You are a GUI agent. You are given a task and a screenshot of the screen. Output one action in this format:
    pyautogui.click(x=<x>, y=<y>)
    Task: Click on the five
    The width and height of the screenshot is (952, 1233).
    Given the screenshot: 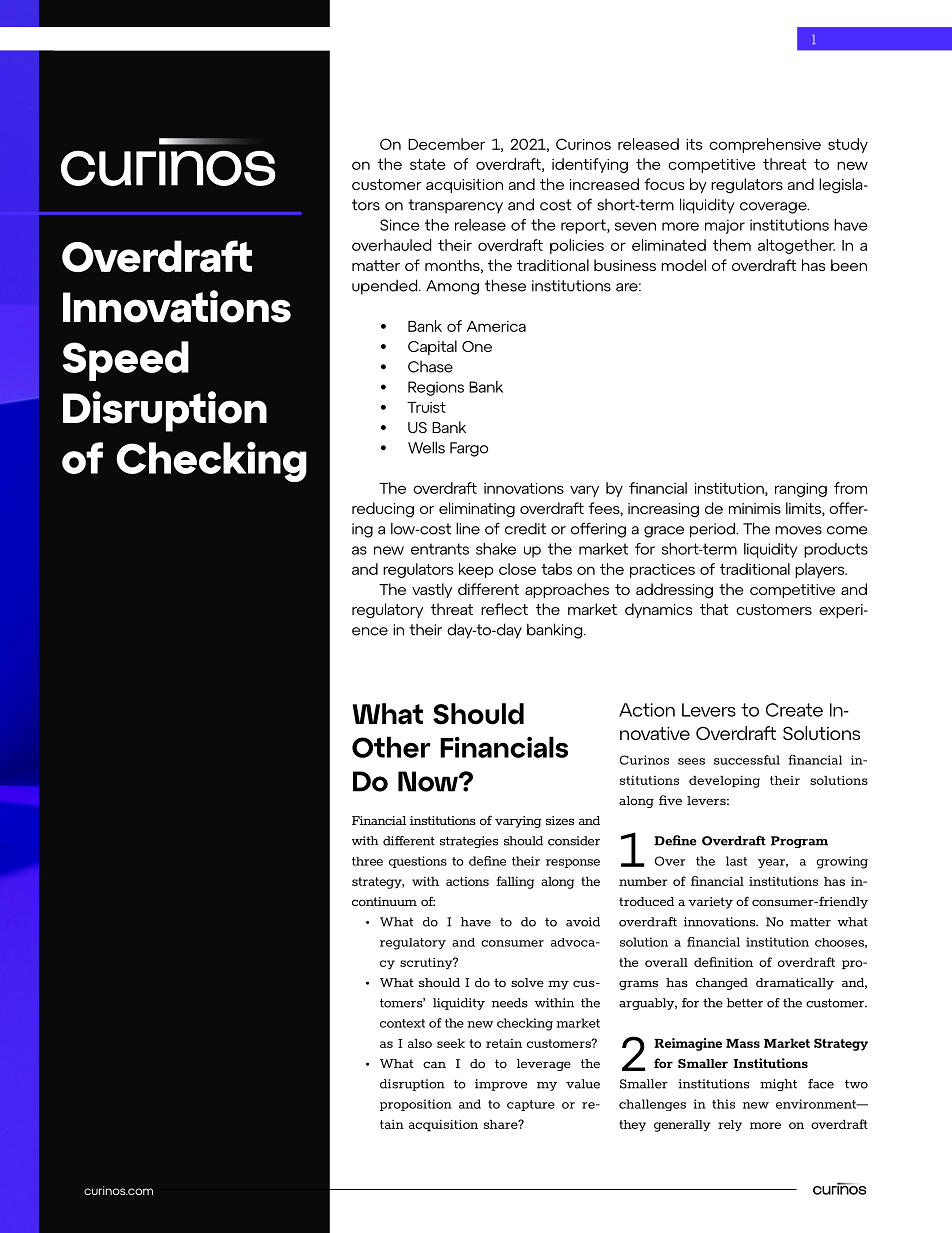 What is the action you would take?
    pyautogui.click(x=670, y=800)
